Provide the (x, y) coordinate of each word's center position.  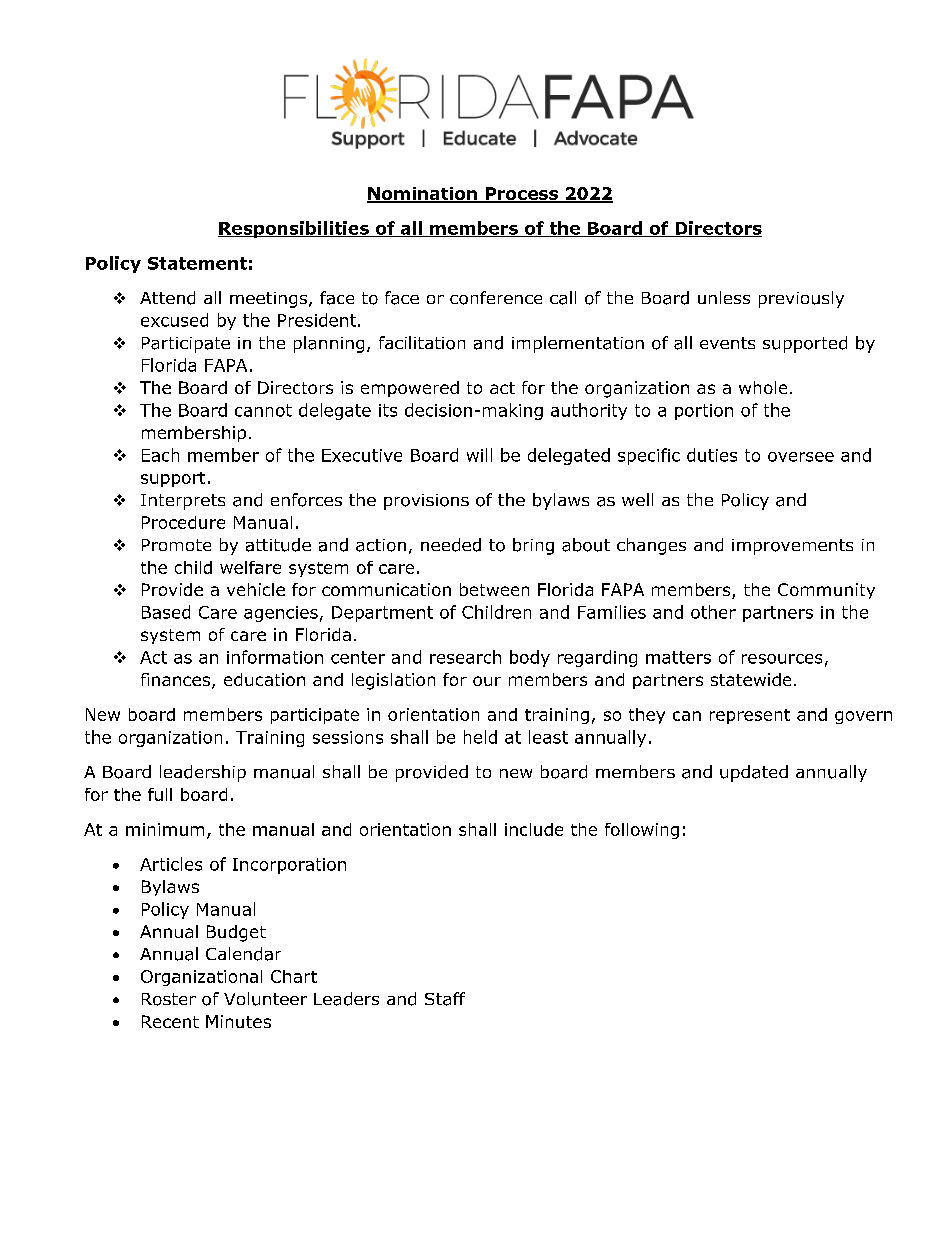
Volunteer (265, 999)
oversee (801, 457)
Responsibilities (294, 229)
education (264, 679)
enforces (306, 500)
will (479, 455)
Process (522, 194)
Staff (445, 999)
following (642, 831)
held (480, 737)
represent (750, 716)
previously (801, 299)
